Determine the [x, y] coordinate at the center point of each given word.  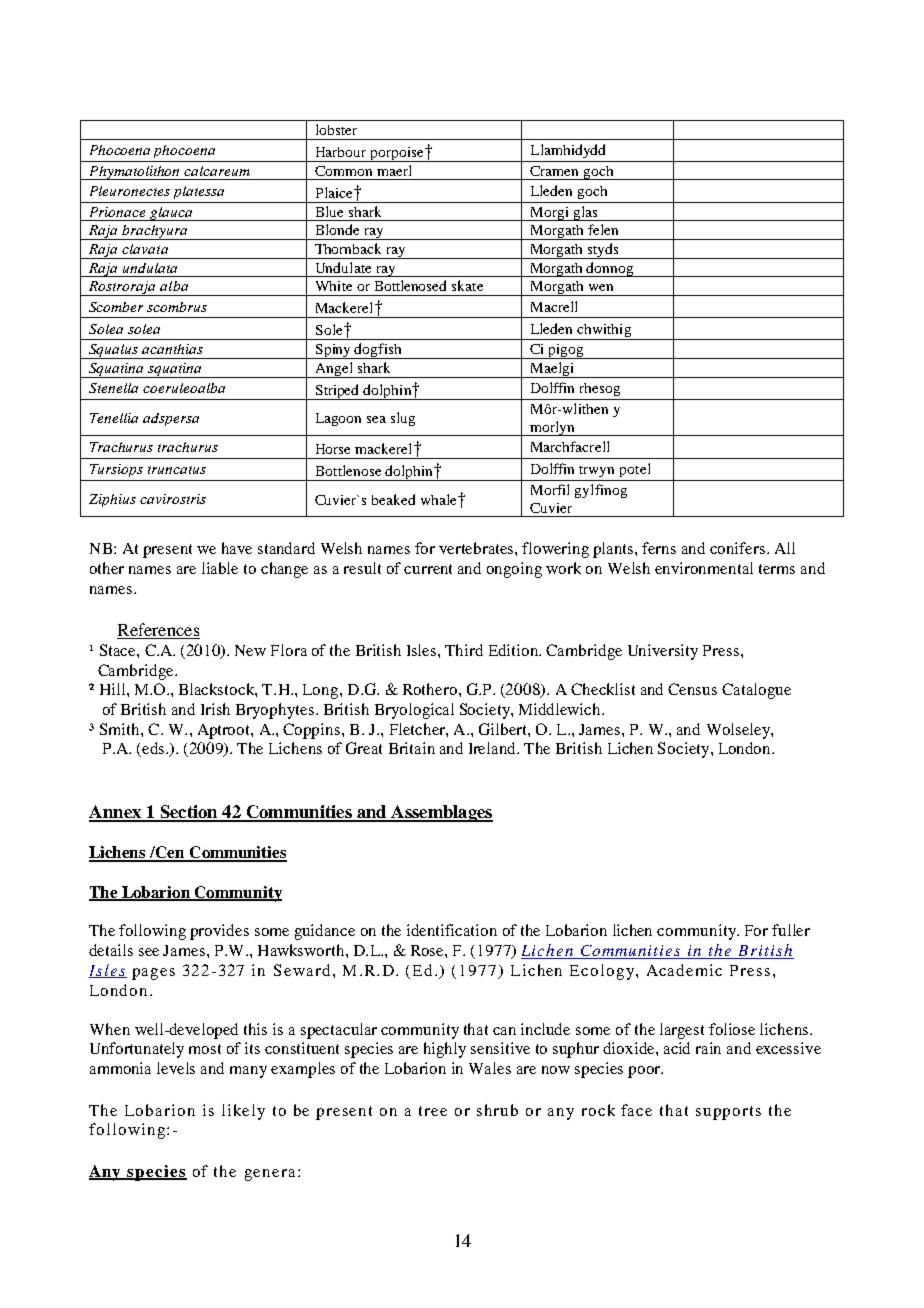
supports [728, 1113]
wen [601, 287]
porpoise [397, 154]
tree [433, 1111]
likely [243, 1112]
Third [464, 650]
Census [692, 689]
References [158, 631]
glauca [171, 214]
